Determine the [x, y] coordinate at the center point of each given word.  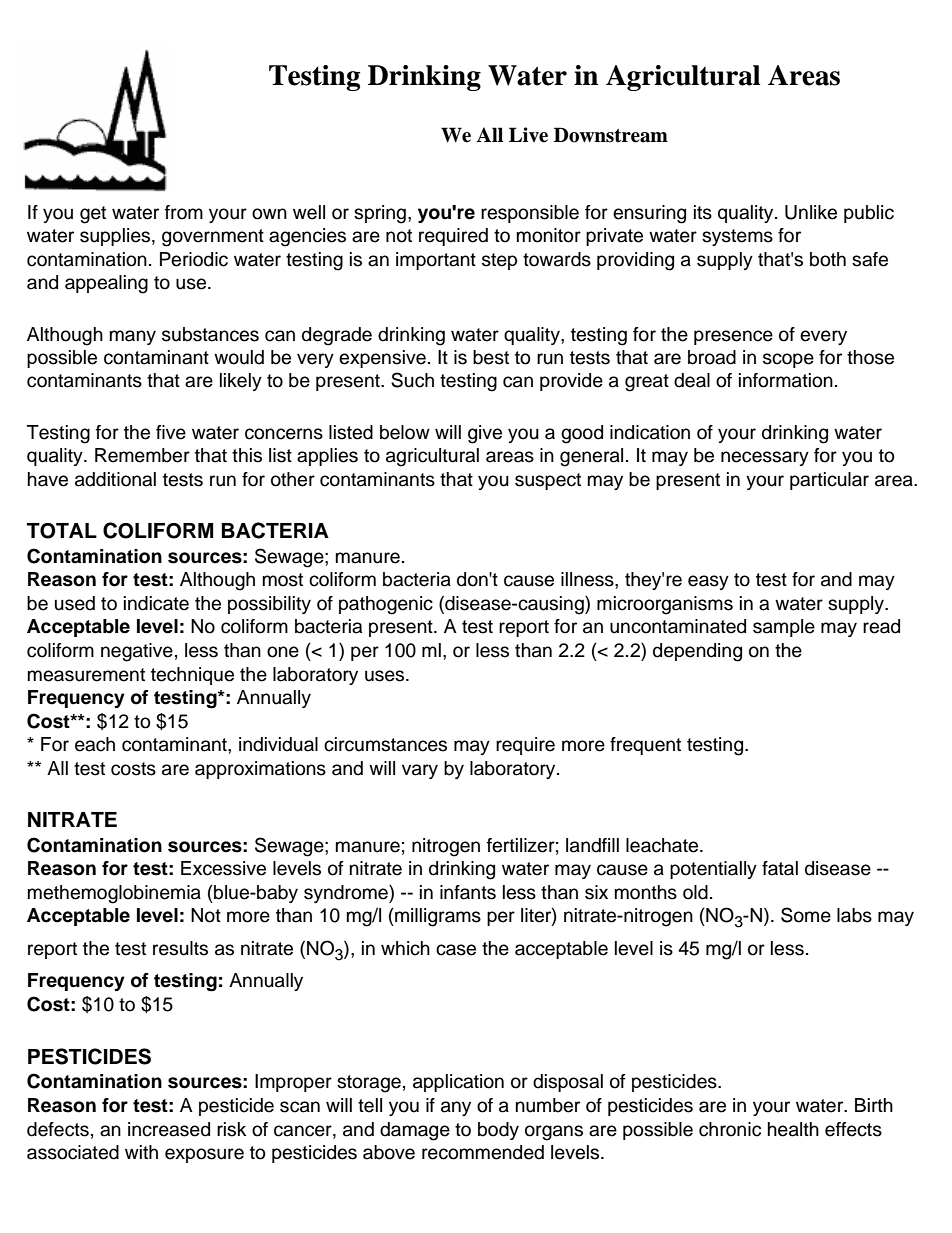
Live [528, 135]
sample [784, 628]
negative [137, 652]
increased [169, 1129]
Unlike [811, 212]
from [184, 212]
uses [386, 676]
